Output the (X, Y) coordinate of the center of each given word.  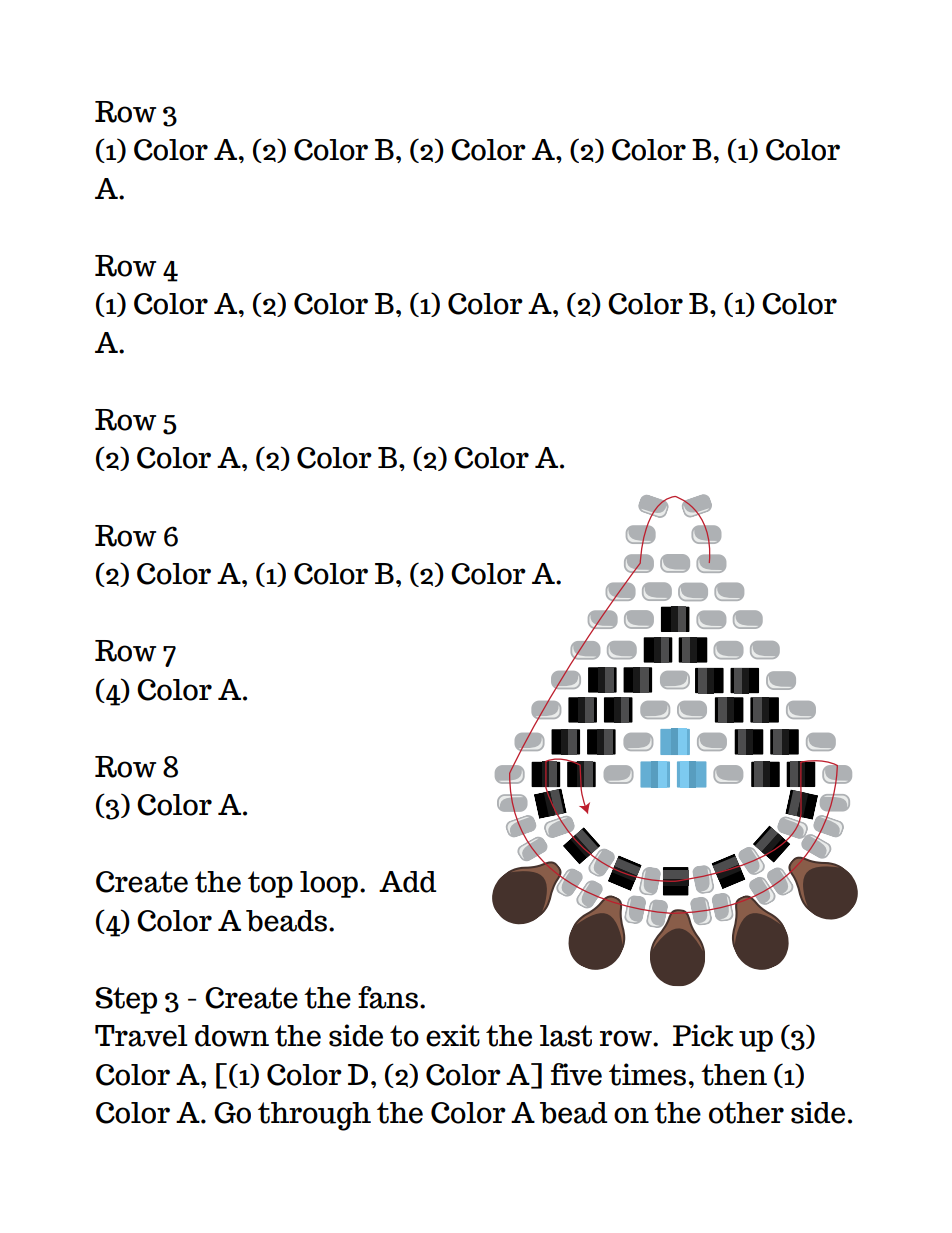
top (270, 884)
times (647, 1074)
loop (329, 884)
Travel (141, 1036)
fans (388, 997)
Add (408, 882)
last (566, 1036)
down (232, 1036)
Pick (703, 1035)
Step (126, 1000)
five (576, 1074)
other (746, 1113)
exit (453, 1035)
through (314, 1116)
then (734, 1075)
